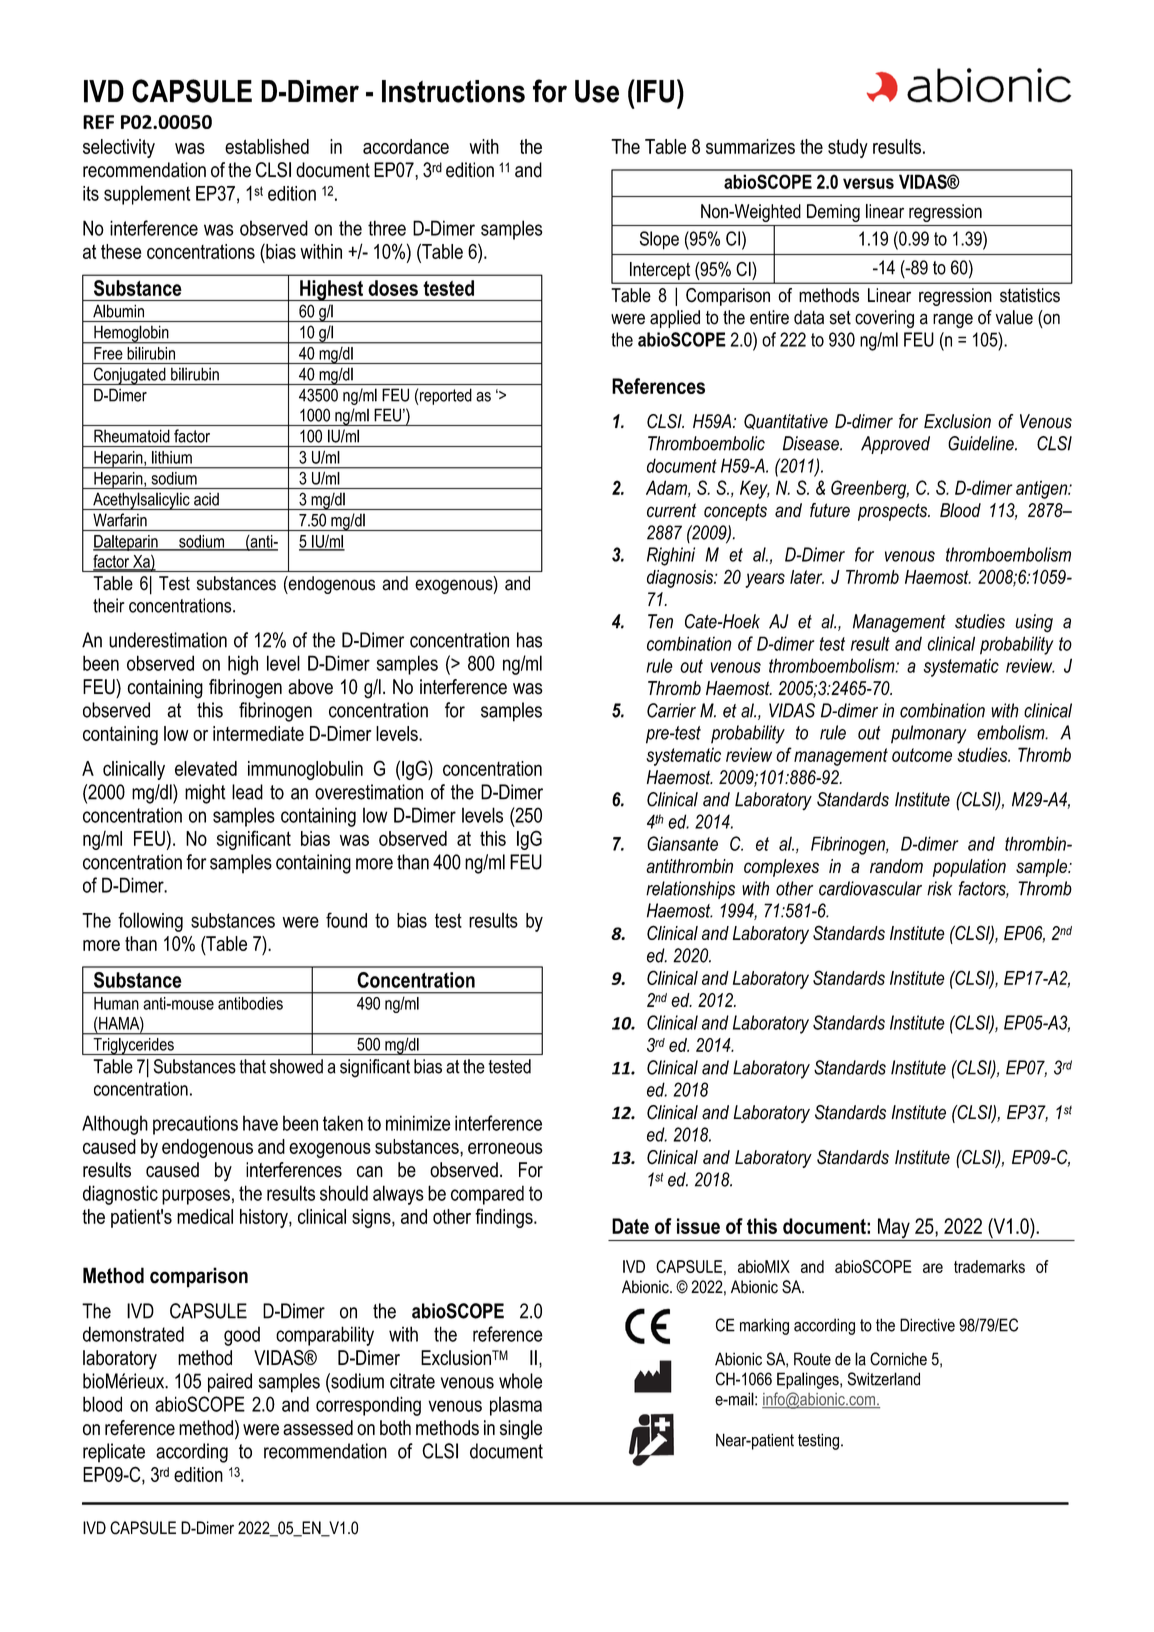 The image size is (1154, 1632). Describe the element at coordinates (230, 1383) in the screenshot. I see `paired` at that location.
